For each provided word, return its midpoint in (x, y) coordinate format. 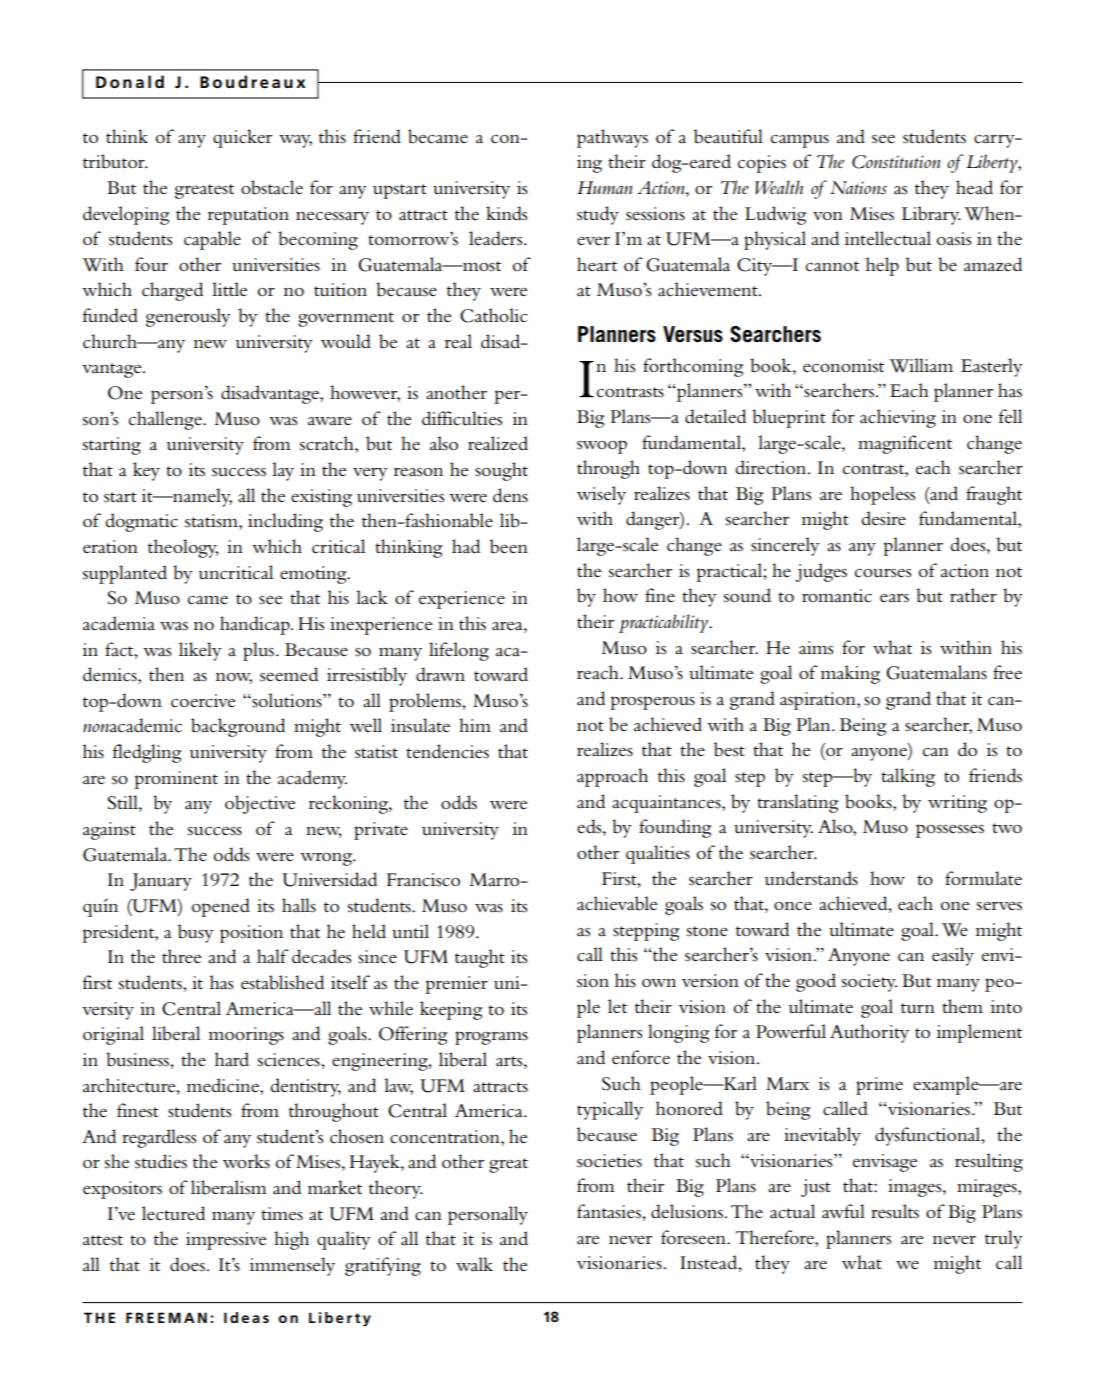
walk (474, 1264)
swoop (602, 447)
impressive (226, 1241)
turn (918, 1008)
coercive (203, 701)
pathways (612, 138)
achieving (898, 418)
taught (480, 958)
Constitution (896, 162)
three (182, 956)
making (850, 674)
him (475, 725)
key (146, 471)
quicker (242, 138)
